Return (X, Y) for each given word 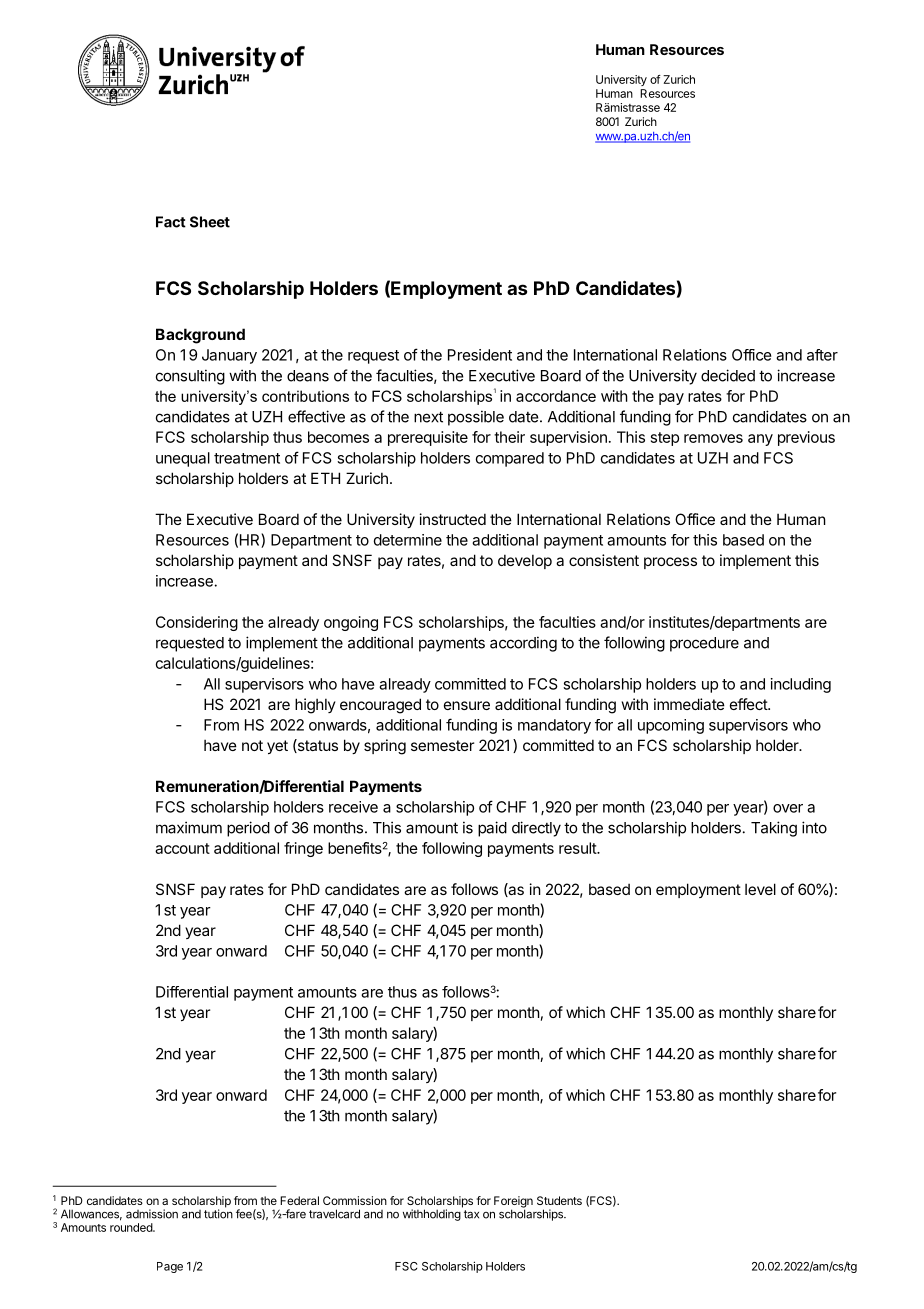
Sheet (210, 222)
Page (170, 1267)
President (480, 355)
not (252, 745)
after (822, 355)
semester (442, 745)
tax (471, 1214)
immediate (689, 704)
